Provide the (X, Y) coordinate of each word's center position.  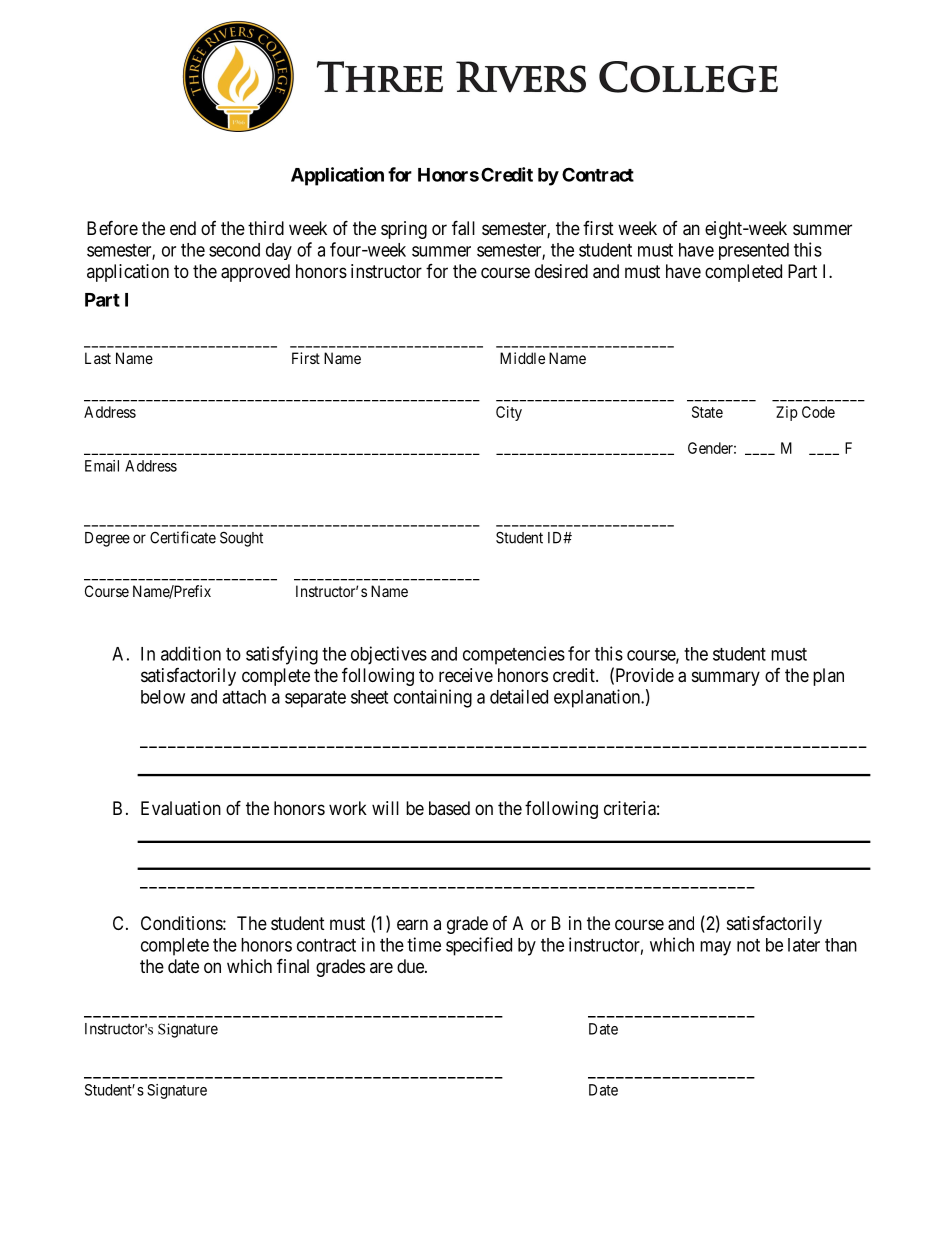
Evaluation (181, 808)
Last (98, 358)
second (234, 250)
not (748, 945)
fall (463, 228)
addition (191, 653)
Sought (241, 539)
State (707, 412)
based (449, 808)
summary (726, 678)
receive (466, 675)
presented (754, 251)
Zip (787, 413)
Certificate (183, 537)
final (293, 966)
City (509, 413)
